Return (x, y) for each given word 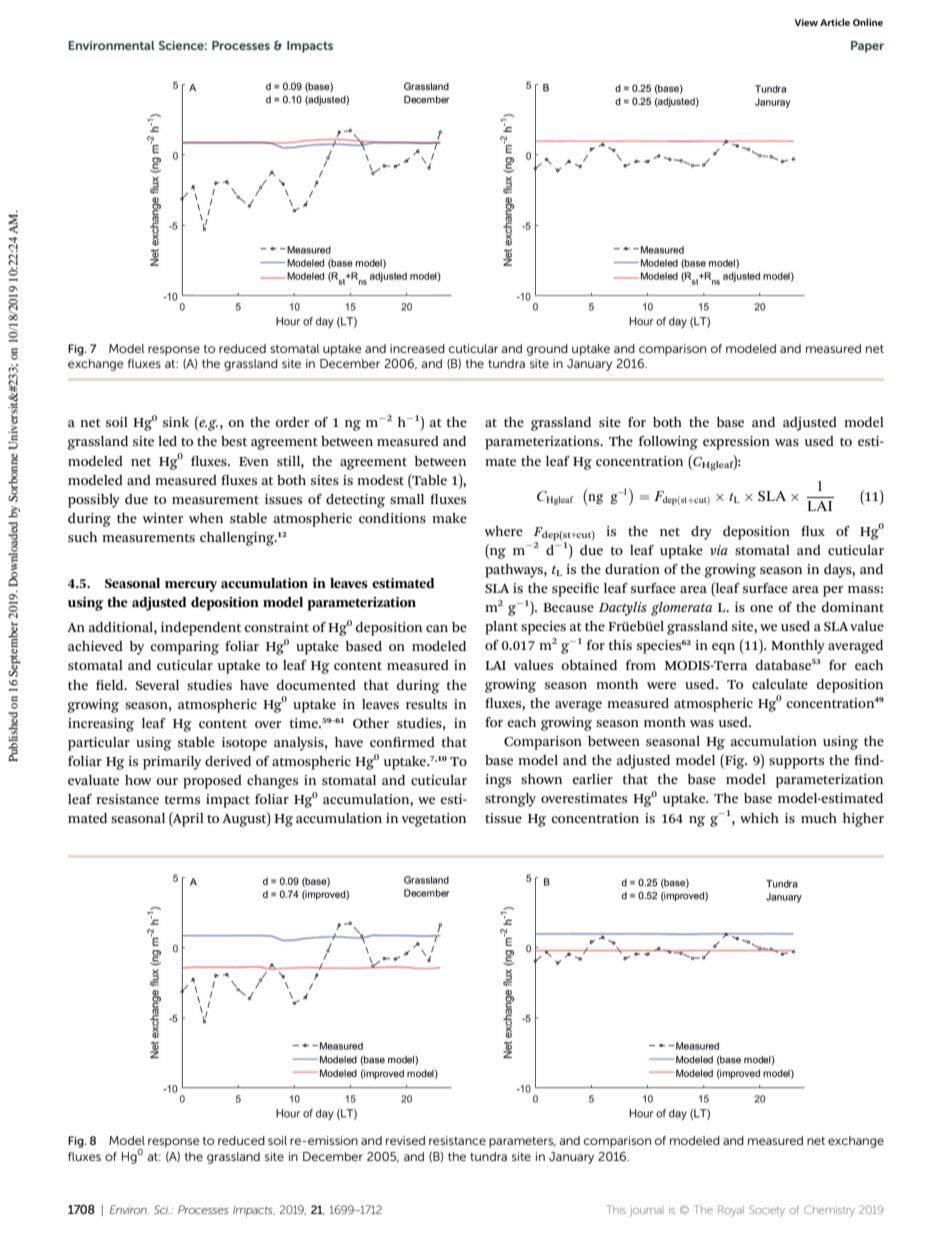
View (806, 22)
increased (417, 348)
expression (736, 443)
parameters (522, 1142)
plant (501, 628)
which (759, 818)
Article (835, 22)
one (761, 608)
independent (201, 629)
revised (405, 1140)
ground (547, 350)
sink (176, 422)
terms (182, 799)
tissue (503, 818)
